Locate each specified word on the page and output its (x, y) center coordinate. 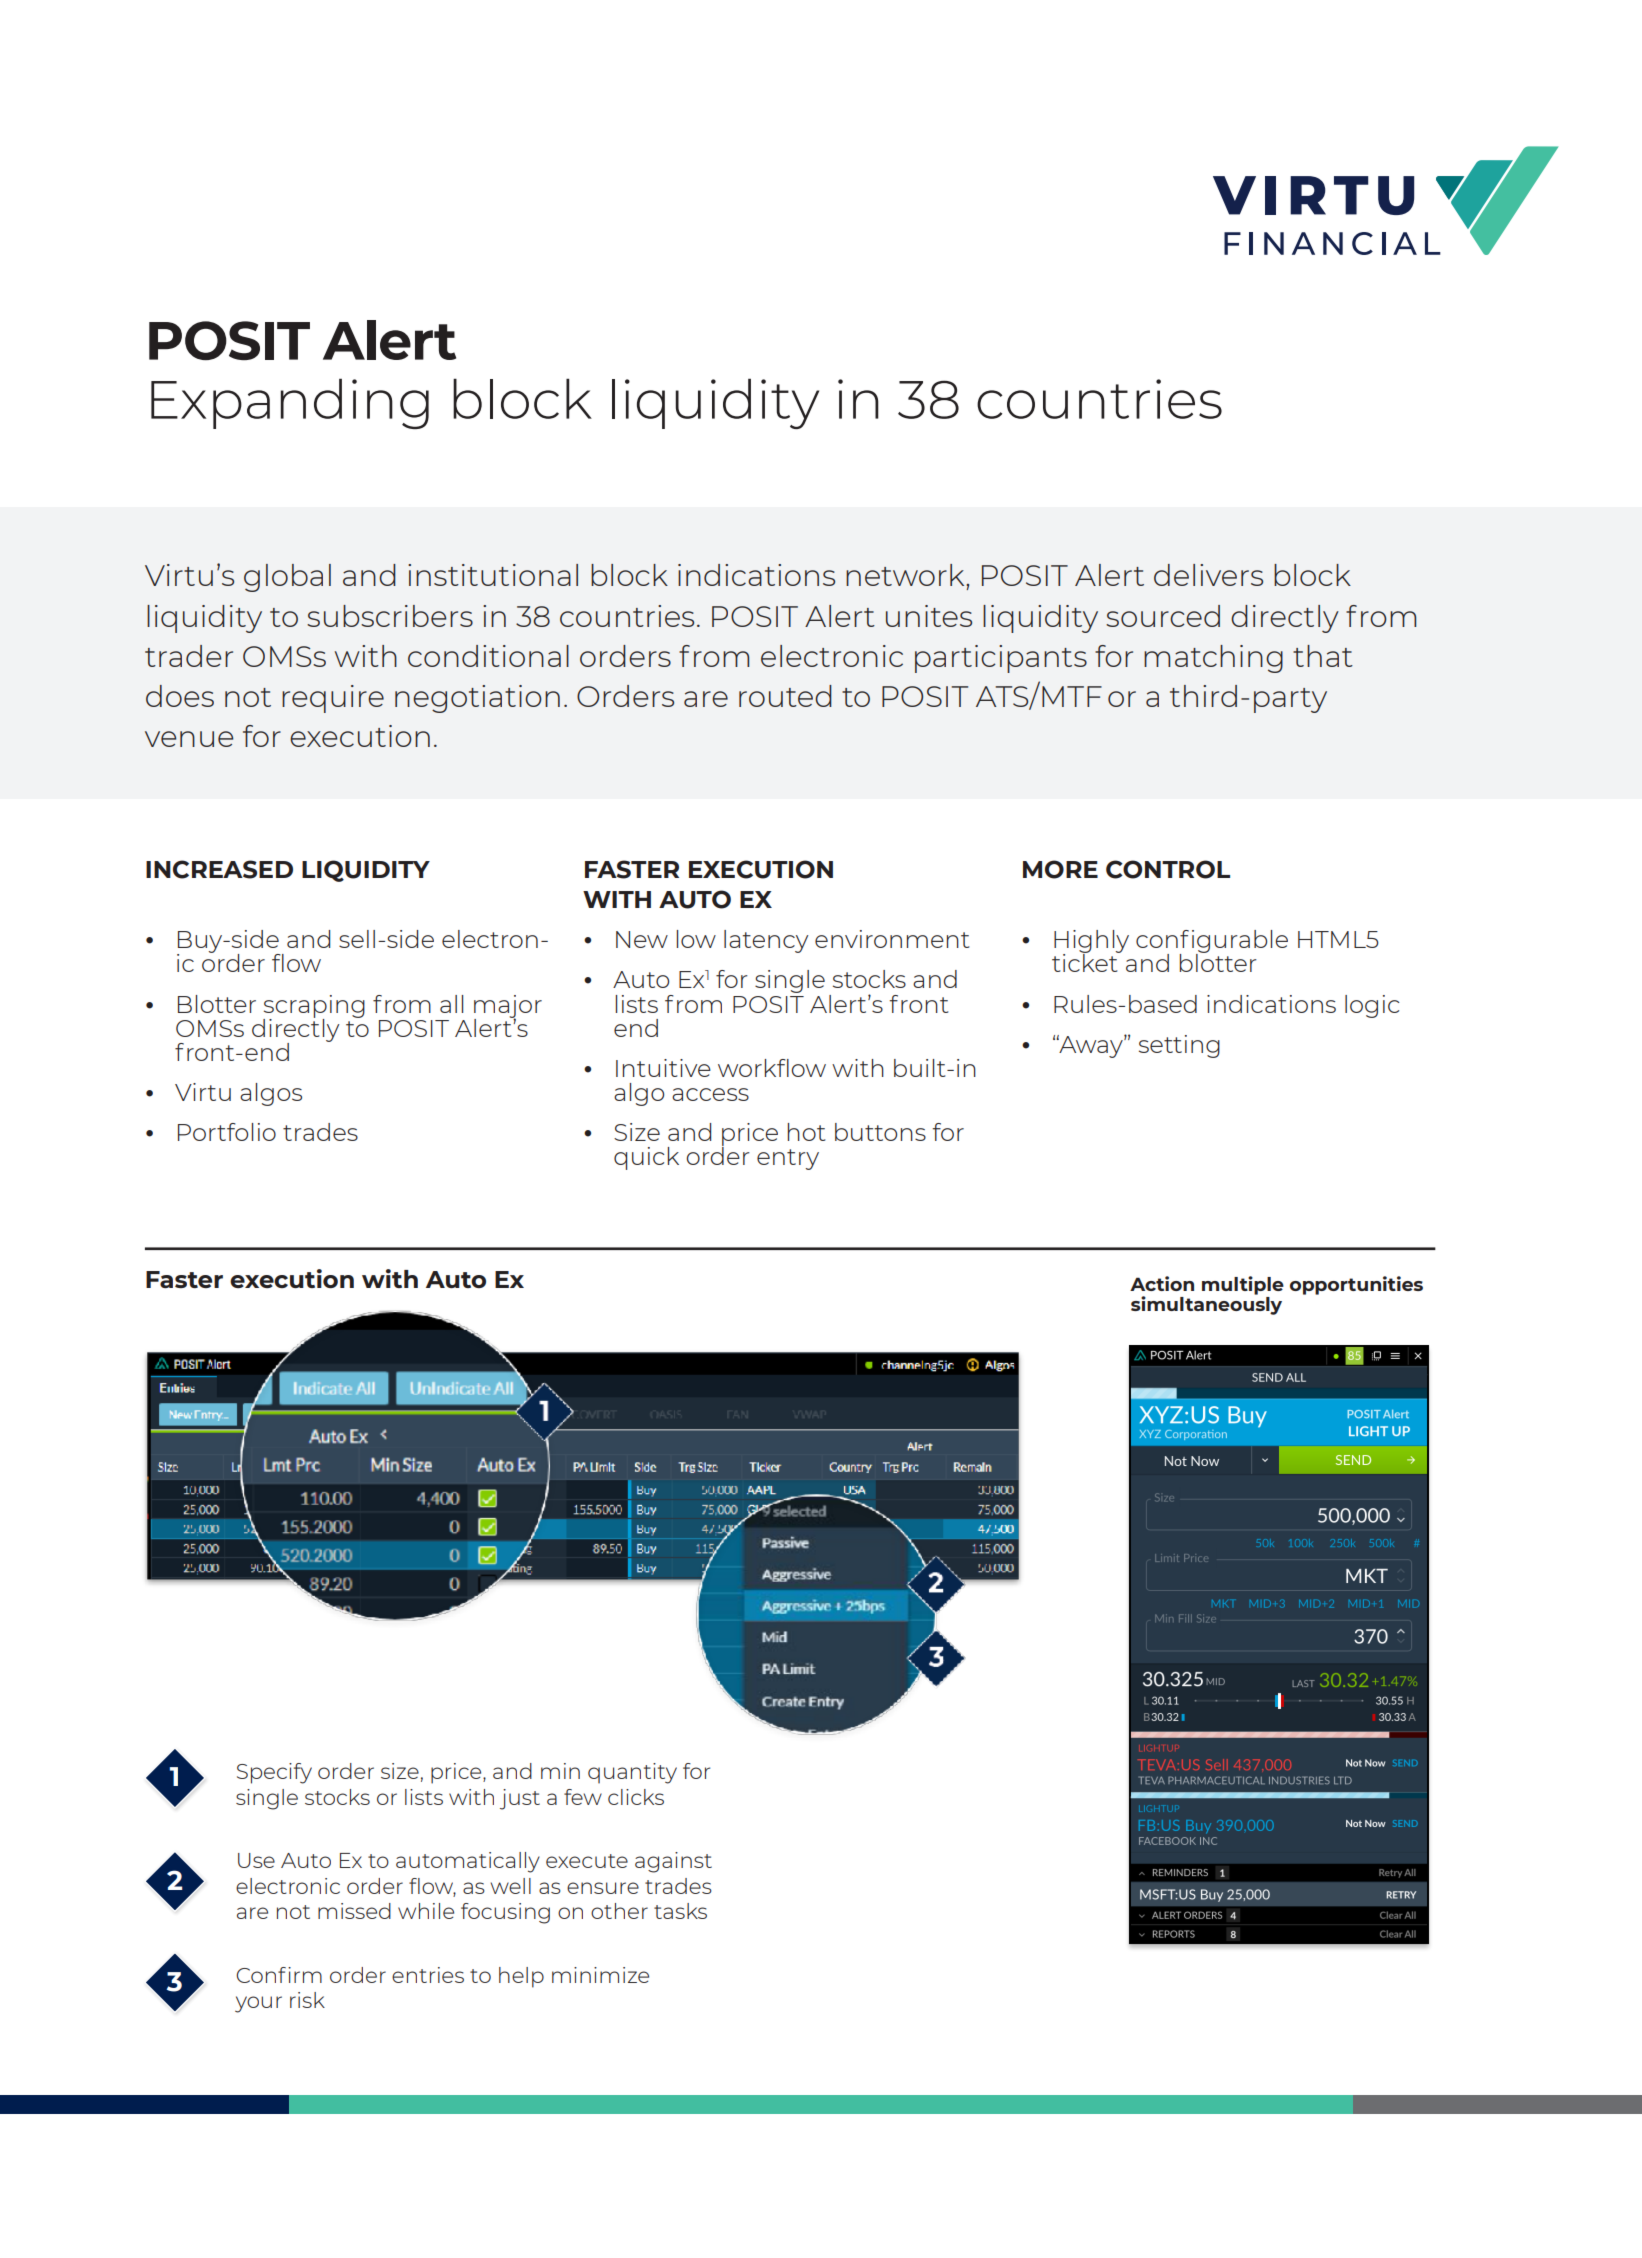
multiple (1243, 1285)
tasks (680, 1911)
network (906, 575)
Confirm (279, 1975)
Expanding (290, 403)
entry (788, 1159)
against (673, 1862)
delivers (1208, 575)
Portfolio (227, 1132)
